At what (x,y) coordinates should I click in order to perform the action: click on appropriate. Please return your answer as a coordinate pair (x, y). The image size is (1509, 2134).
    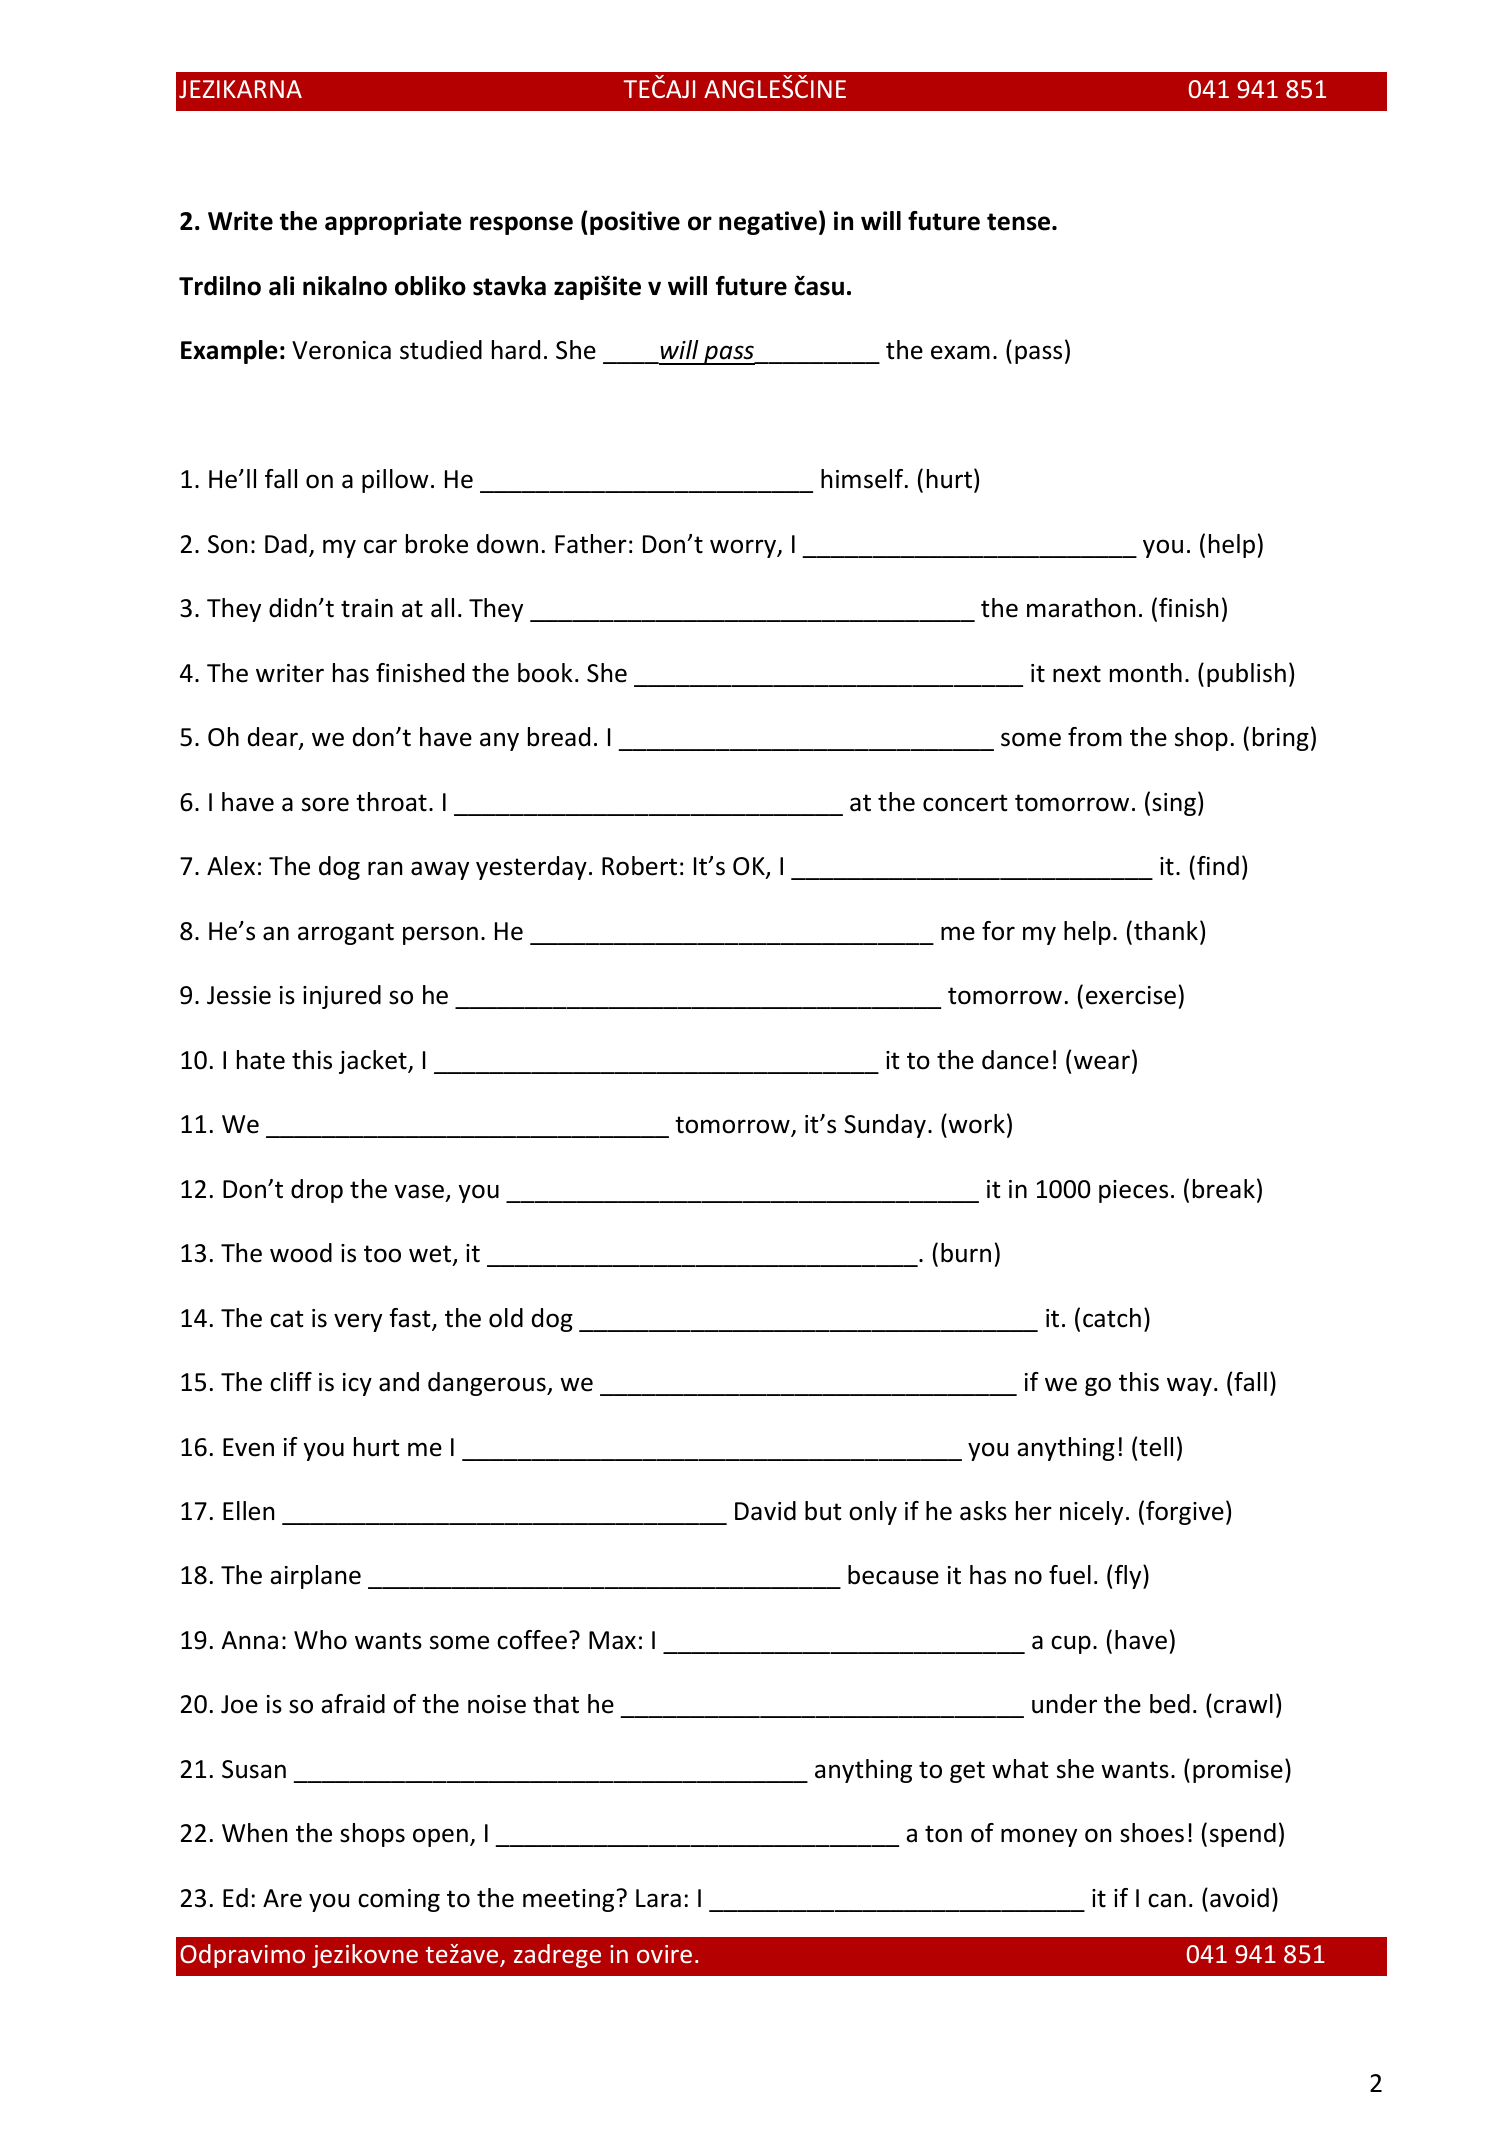
    Looking at the image, I should click on (393, 223).
